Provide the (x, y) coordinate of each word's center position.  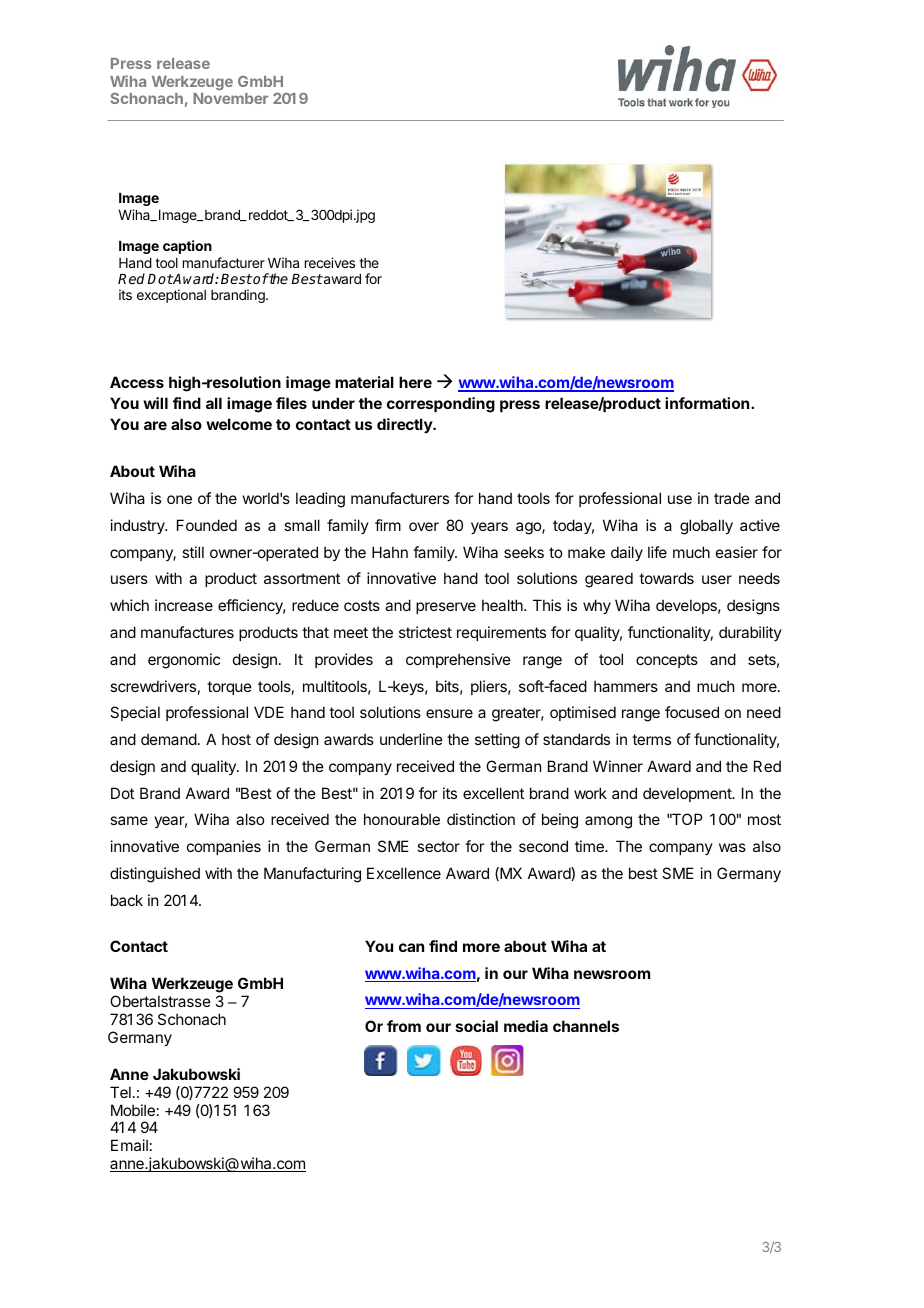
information (708, 403)
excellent (493, 793)
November (230, 98)
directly (405, 425)
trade (732, 498)
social (477, 1026)
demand (169, 739)
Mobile (133, 1110)
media (526, 1026)
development (688, 794)
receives (330, 262)
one (179, 499)
